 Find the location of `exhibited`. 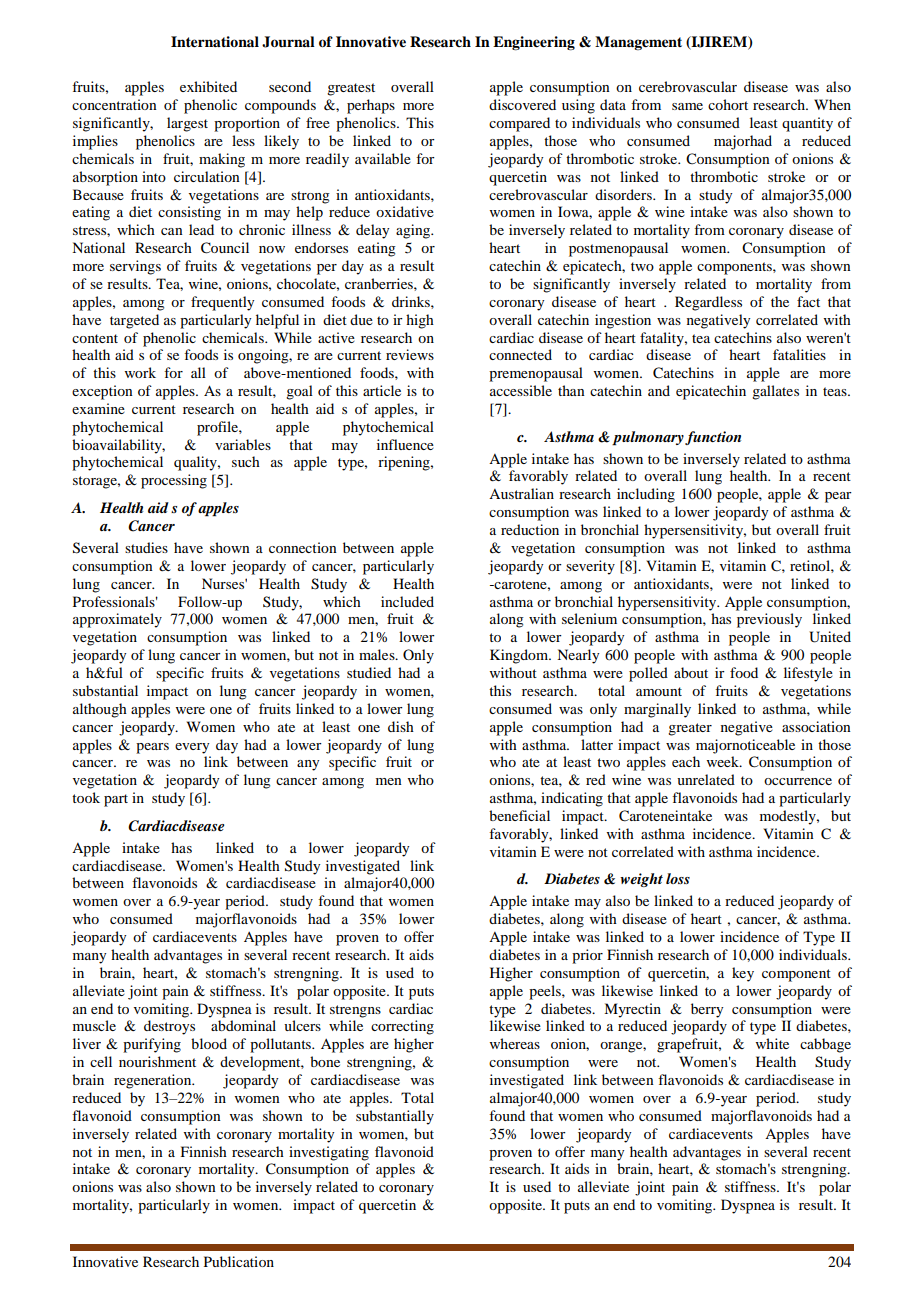

exhibited is located at coordinates (208, 86).
